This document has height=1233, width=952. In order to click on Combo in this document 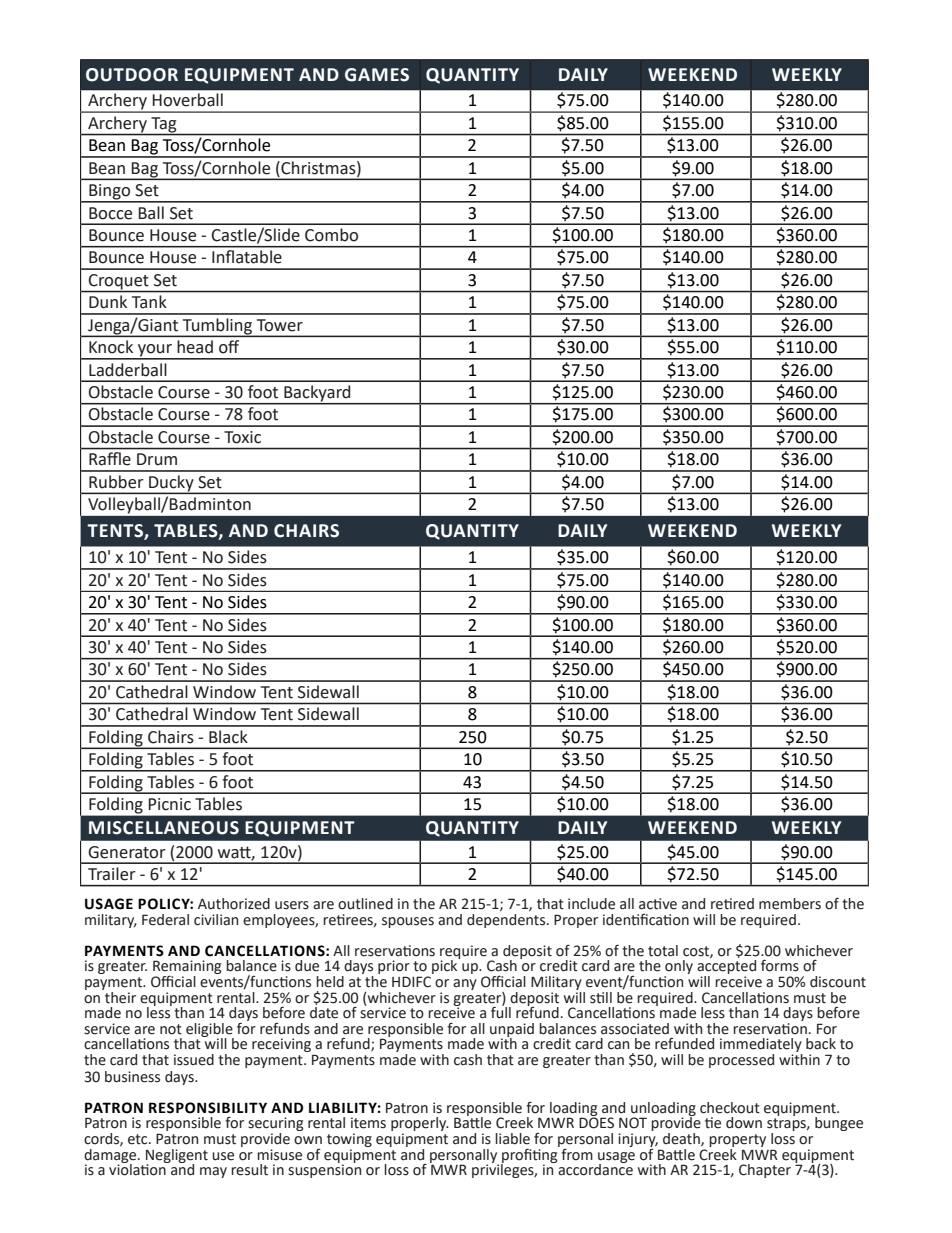, I will do `click(331, 235)`.
